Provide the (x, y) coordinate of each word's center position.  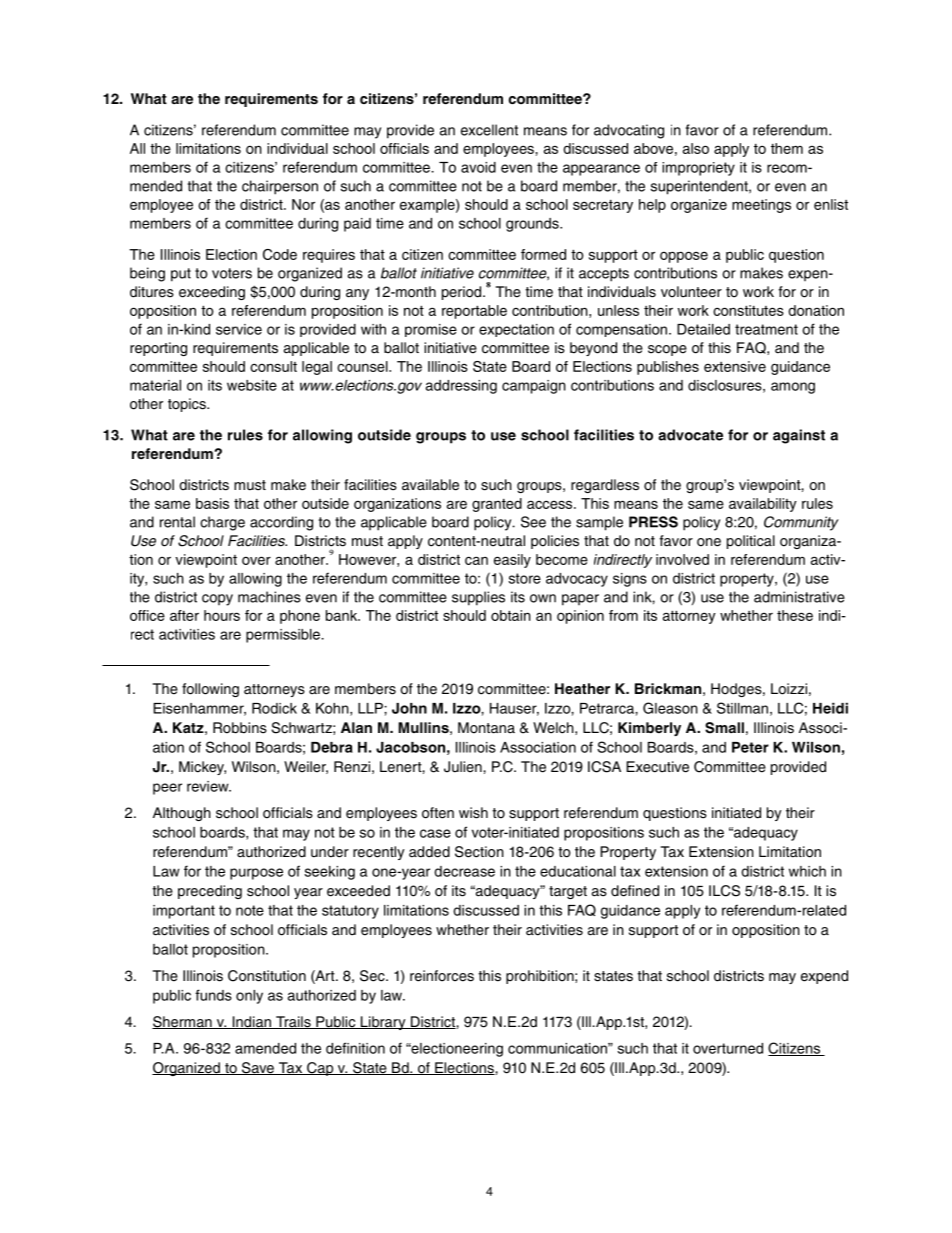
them (787, 148)
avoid (478, 167)
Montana (486, 728)
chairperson (280, 187)
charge (222, 523)
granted (497, 505)
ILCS (724, 891)
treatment (766, 329)
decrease (464, 871)
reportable (474, 312)
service (239, 329)
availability (763, 505)
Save (258, 1068)
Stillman (742, 708)
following (210, 690)
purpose (256, 874)
